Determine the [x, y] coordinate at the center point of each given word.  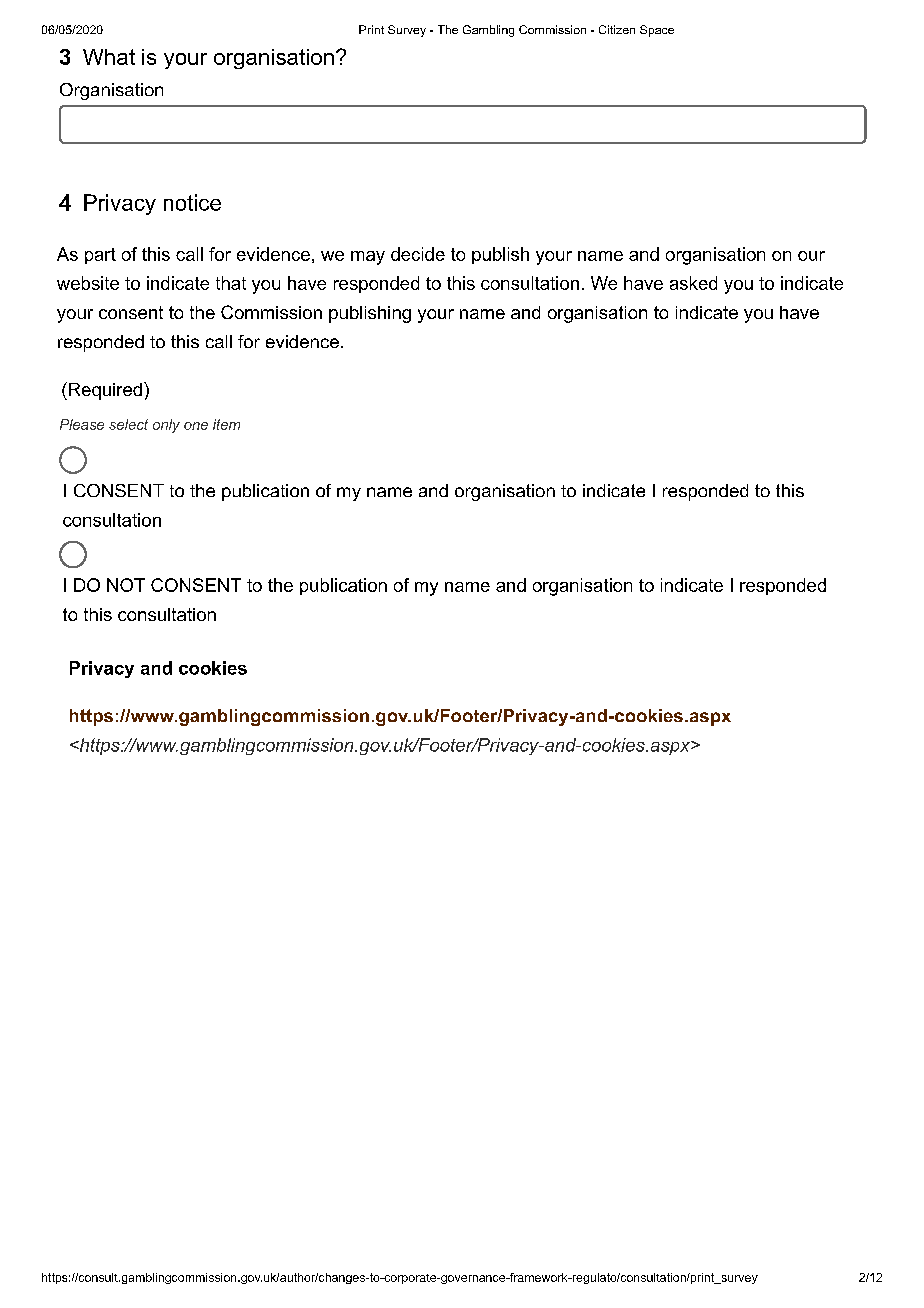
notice [192, 202]
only [166, 426]
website [88, 283]
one [196, 426]
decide [418, 254]
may [368, 258]
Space [657, 31]
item [226, 424]
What [109, 57]
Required [105, 391]
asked [693, 283]
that [231, 283]
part [100, 256]
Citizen [617, 29]
